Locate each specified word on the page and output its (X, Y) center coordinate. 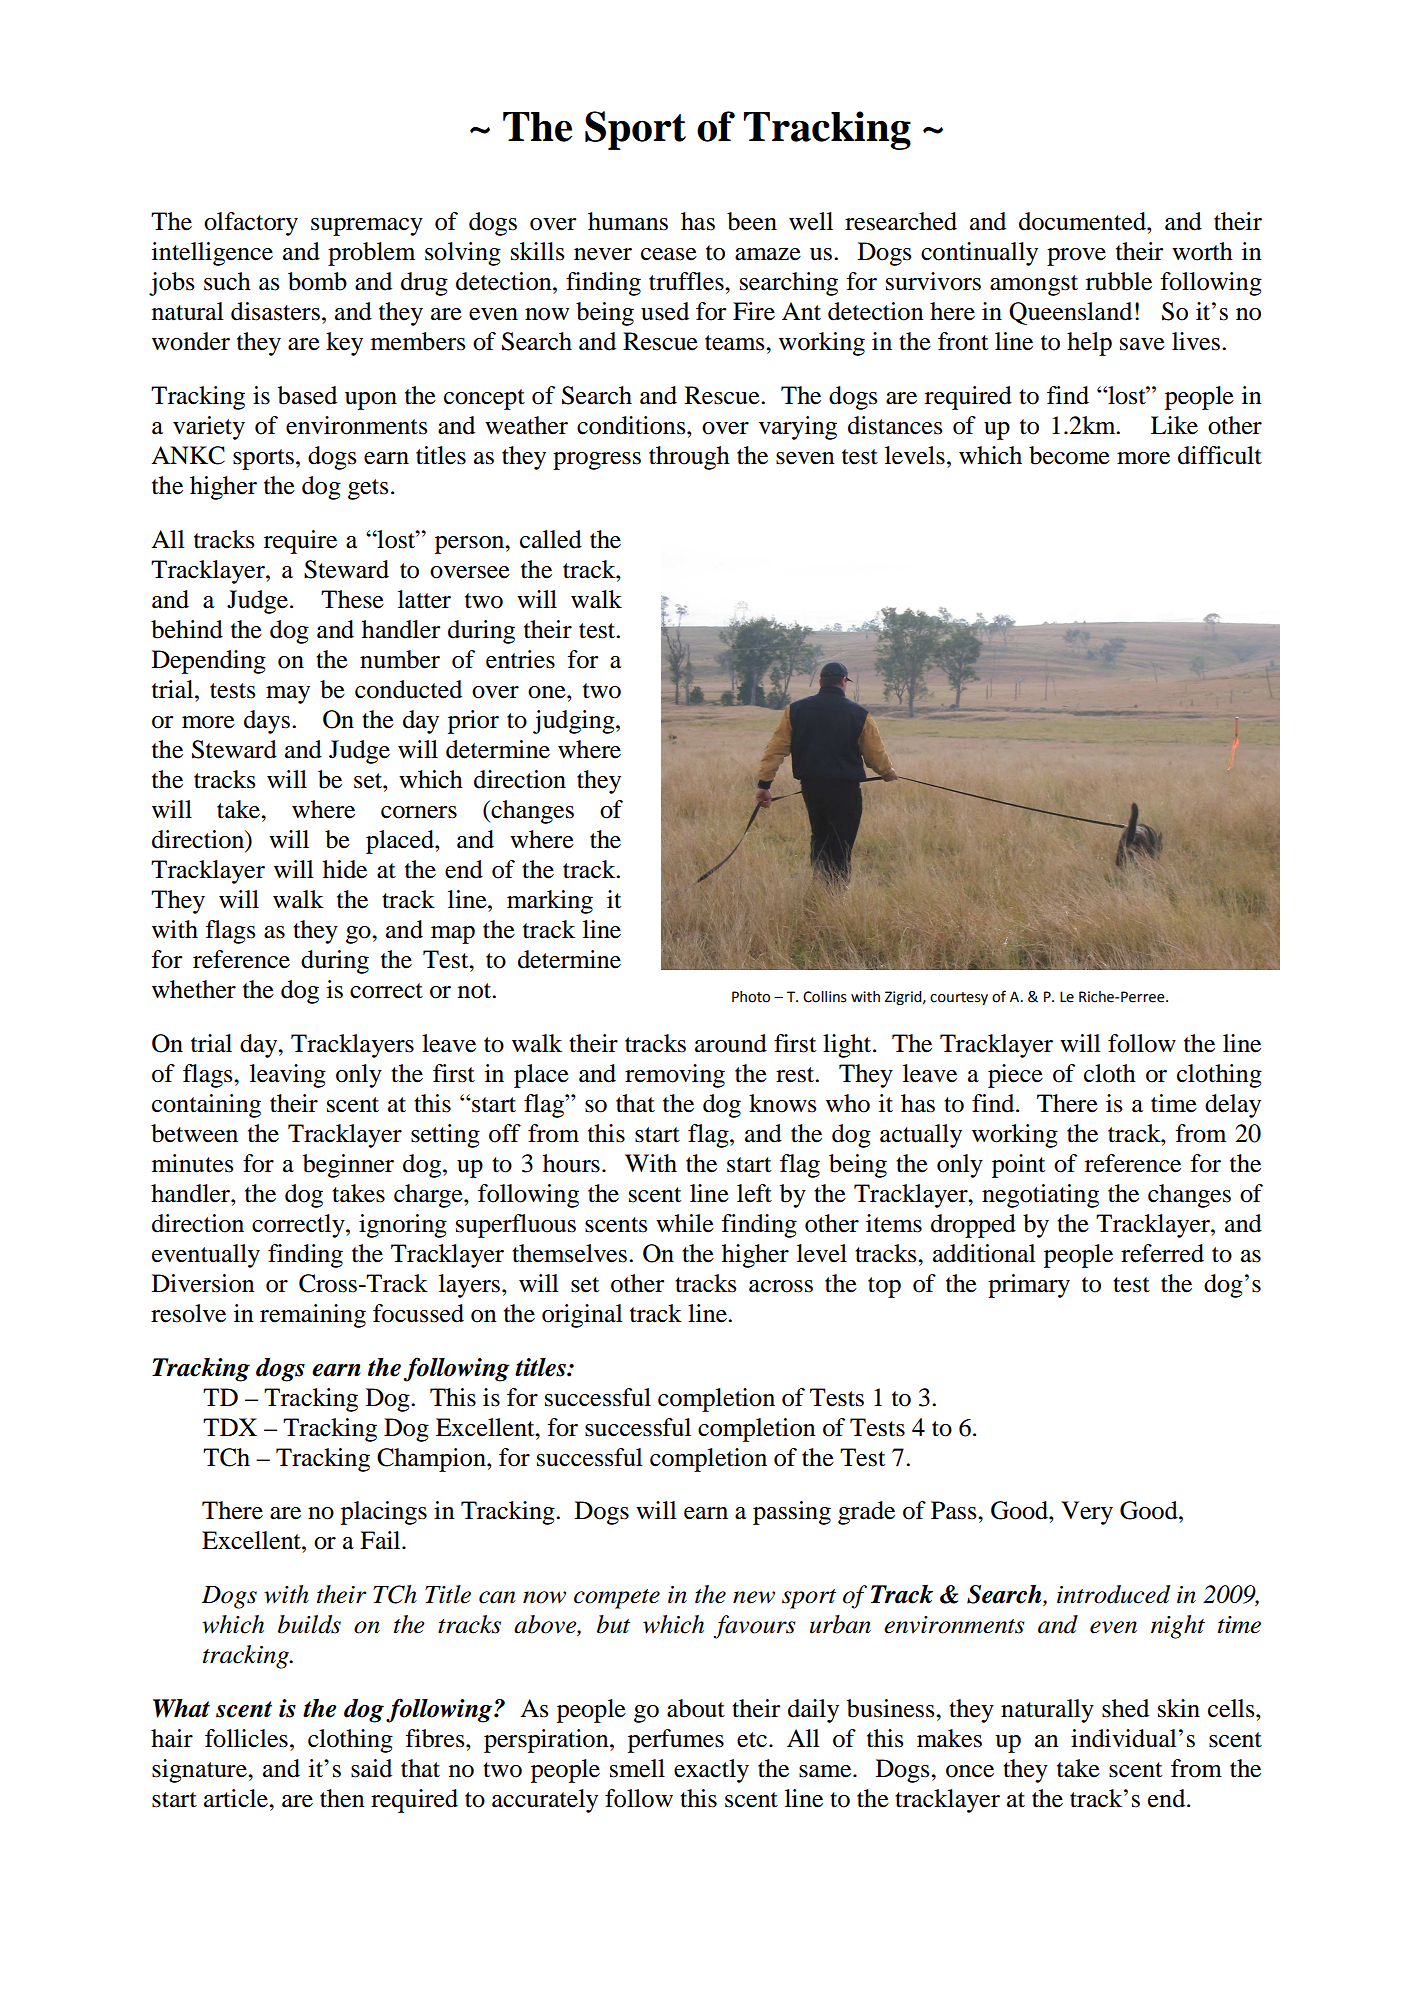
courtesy (959, 998)
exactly (711, 1771)
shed (1125, 1708)
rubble (1119, 281)
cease (669, 254)
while (685, 1223)
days (267, 722)
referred (1162, 1253)
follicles (246, 1738)
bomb (317, 281)
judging (575, 722)
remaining (313, 1316)
